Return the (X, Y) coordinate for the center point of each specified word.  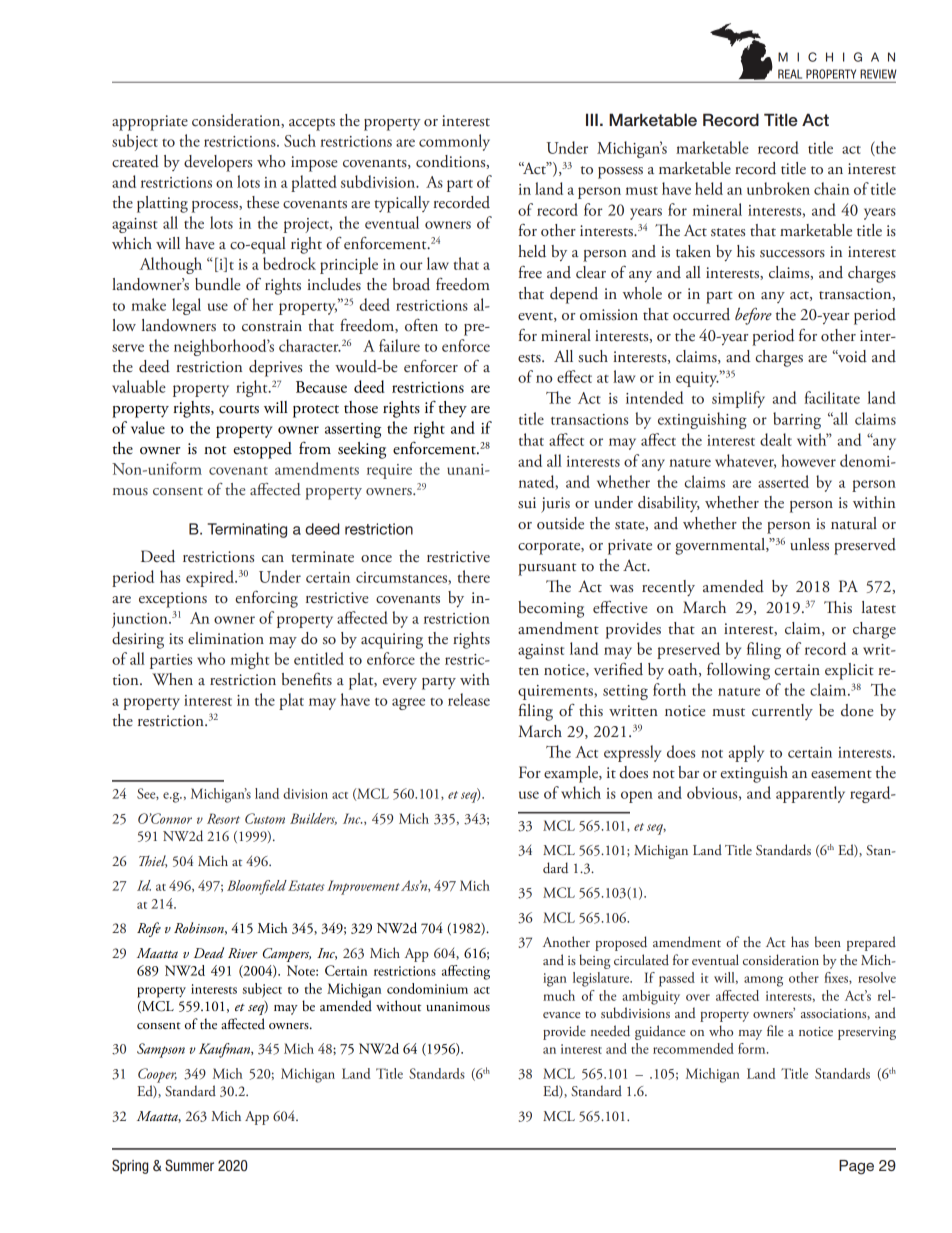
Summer (189, 1165)
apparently (810, 794)
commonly (454, 142)
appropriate (150, 123)
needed (610, 1031)
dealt (776, 439)
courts (239, 409)
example (572, 774)
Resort (223, 818)
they (453, 409)
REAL (790, 74)
